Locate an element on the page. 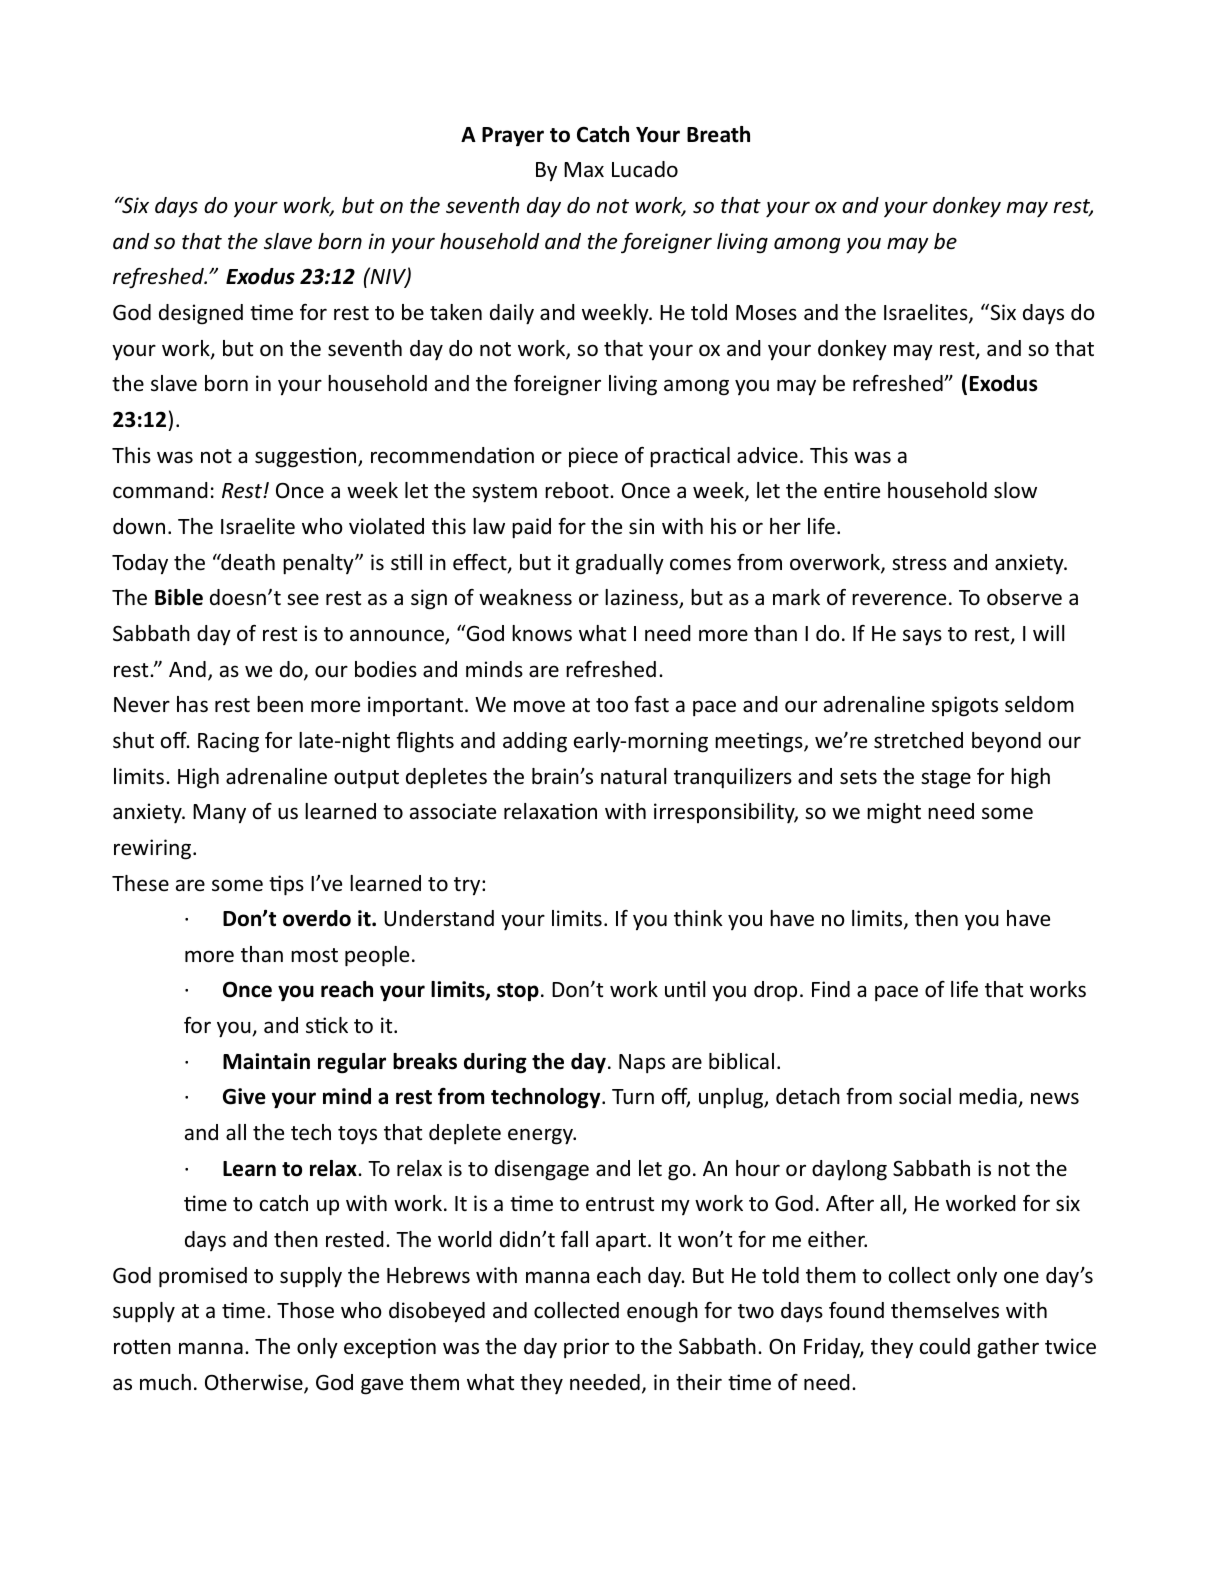  Otherwise is located at coordinates (255, 1383).
